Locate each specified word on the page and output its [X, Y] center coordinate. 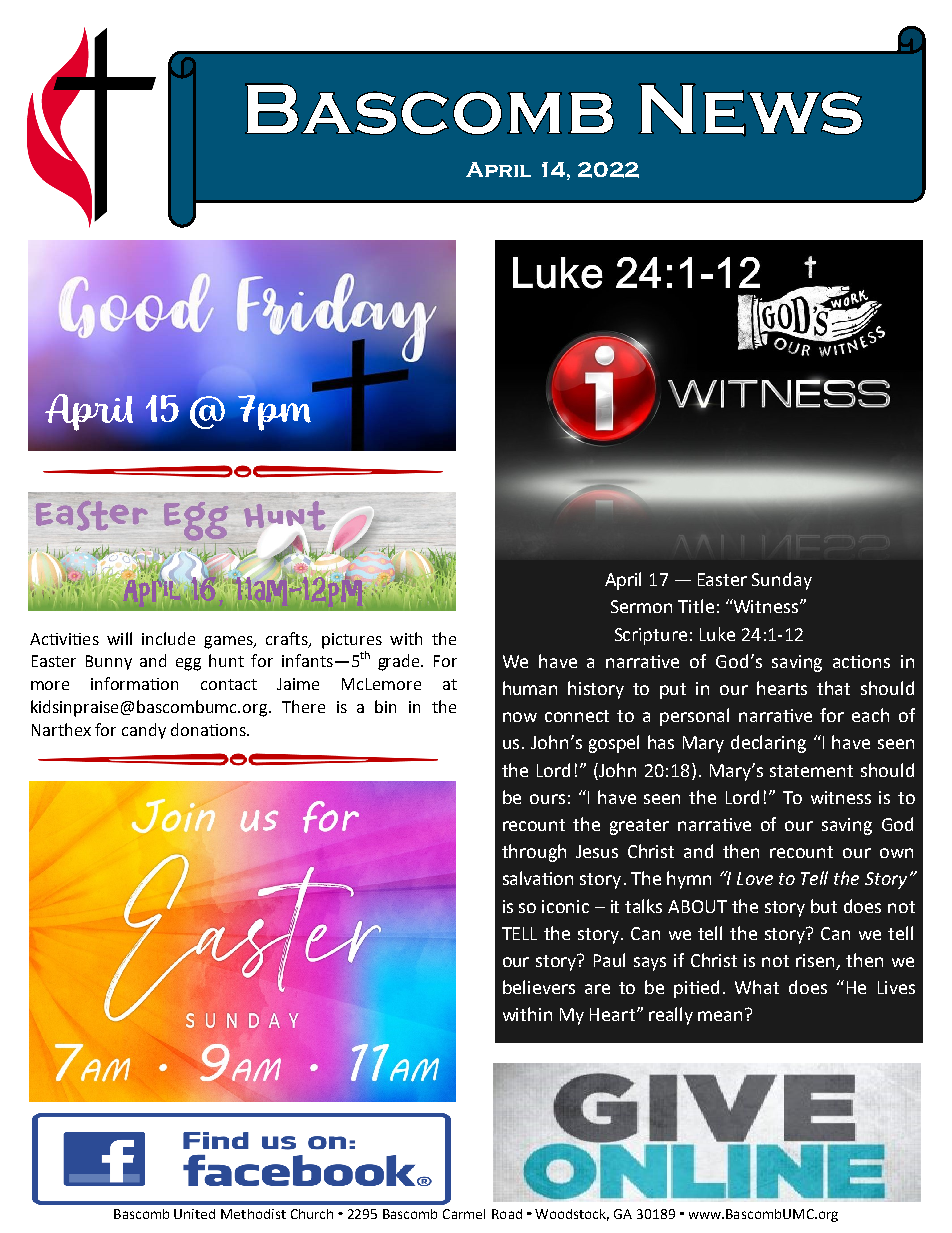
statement [811, 771]
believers [539, 987]
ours [547, 799]
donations [209, 729]
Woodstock [572, 1215]
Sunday [782, 581]
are [597, 989]
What [757, 987]
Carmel [464, 1214]
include [168, 638]
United [194, 1214]
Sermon [641, 606]
